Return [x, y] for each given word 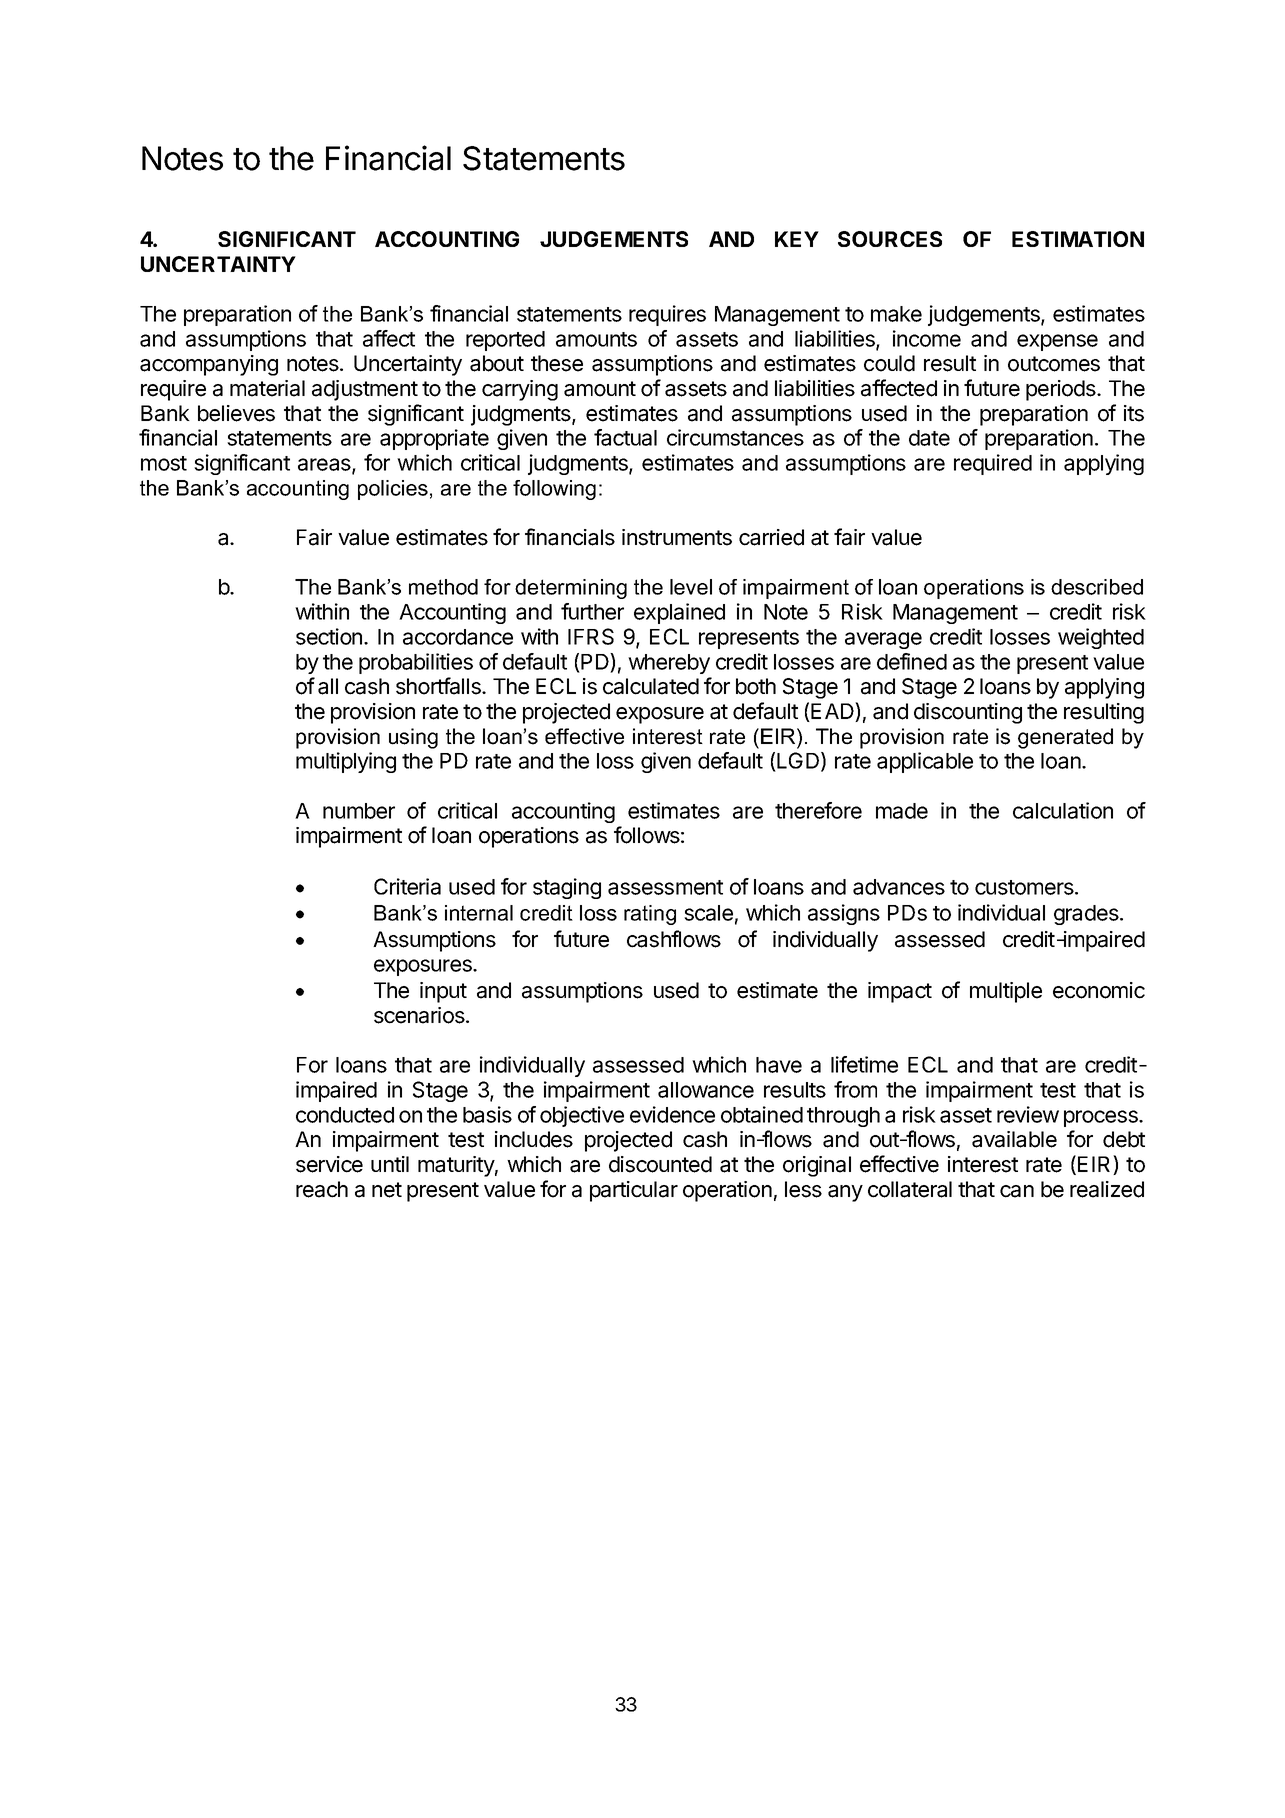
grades [1087, 915]
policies [393, 490]
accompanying [209, 365]
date [929, 438]
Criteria [407, 886]
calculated [651, 686]
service [329, 1164]
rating [650, 915]
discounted [660, 1164]
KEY [797, 239]
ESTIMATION [1078, 239]
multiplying [346, 762]
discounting [968, 713]
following [554, 490]
